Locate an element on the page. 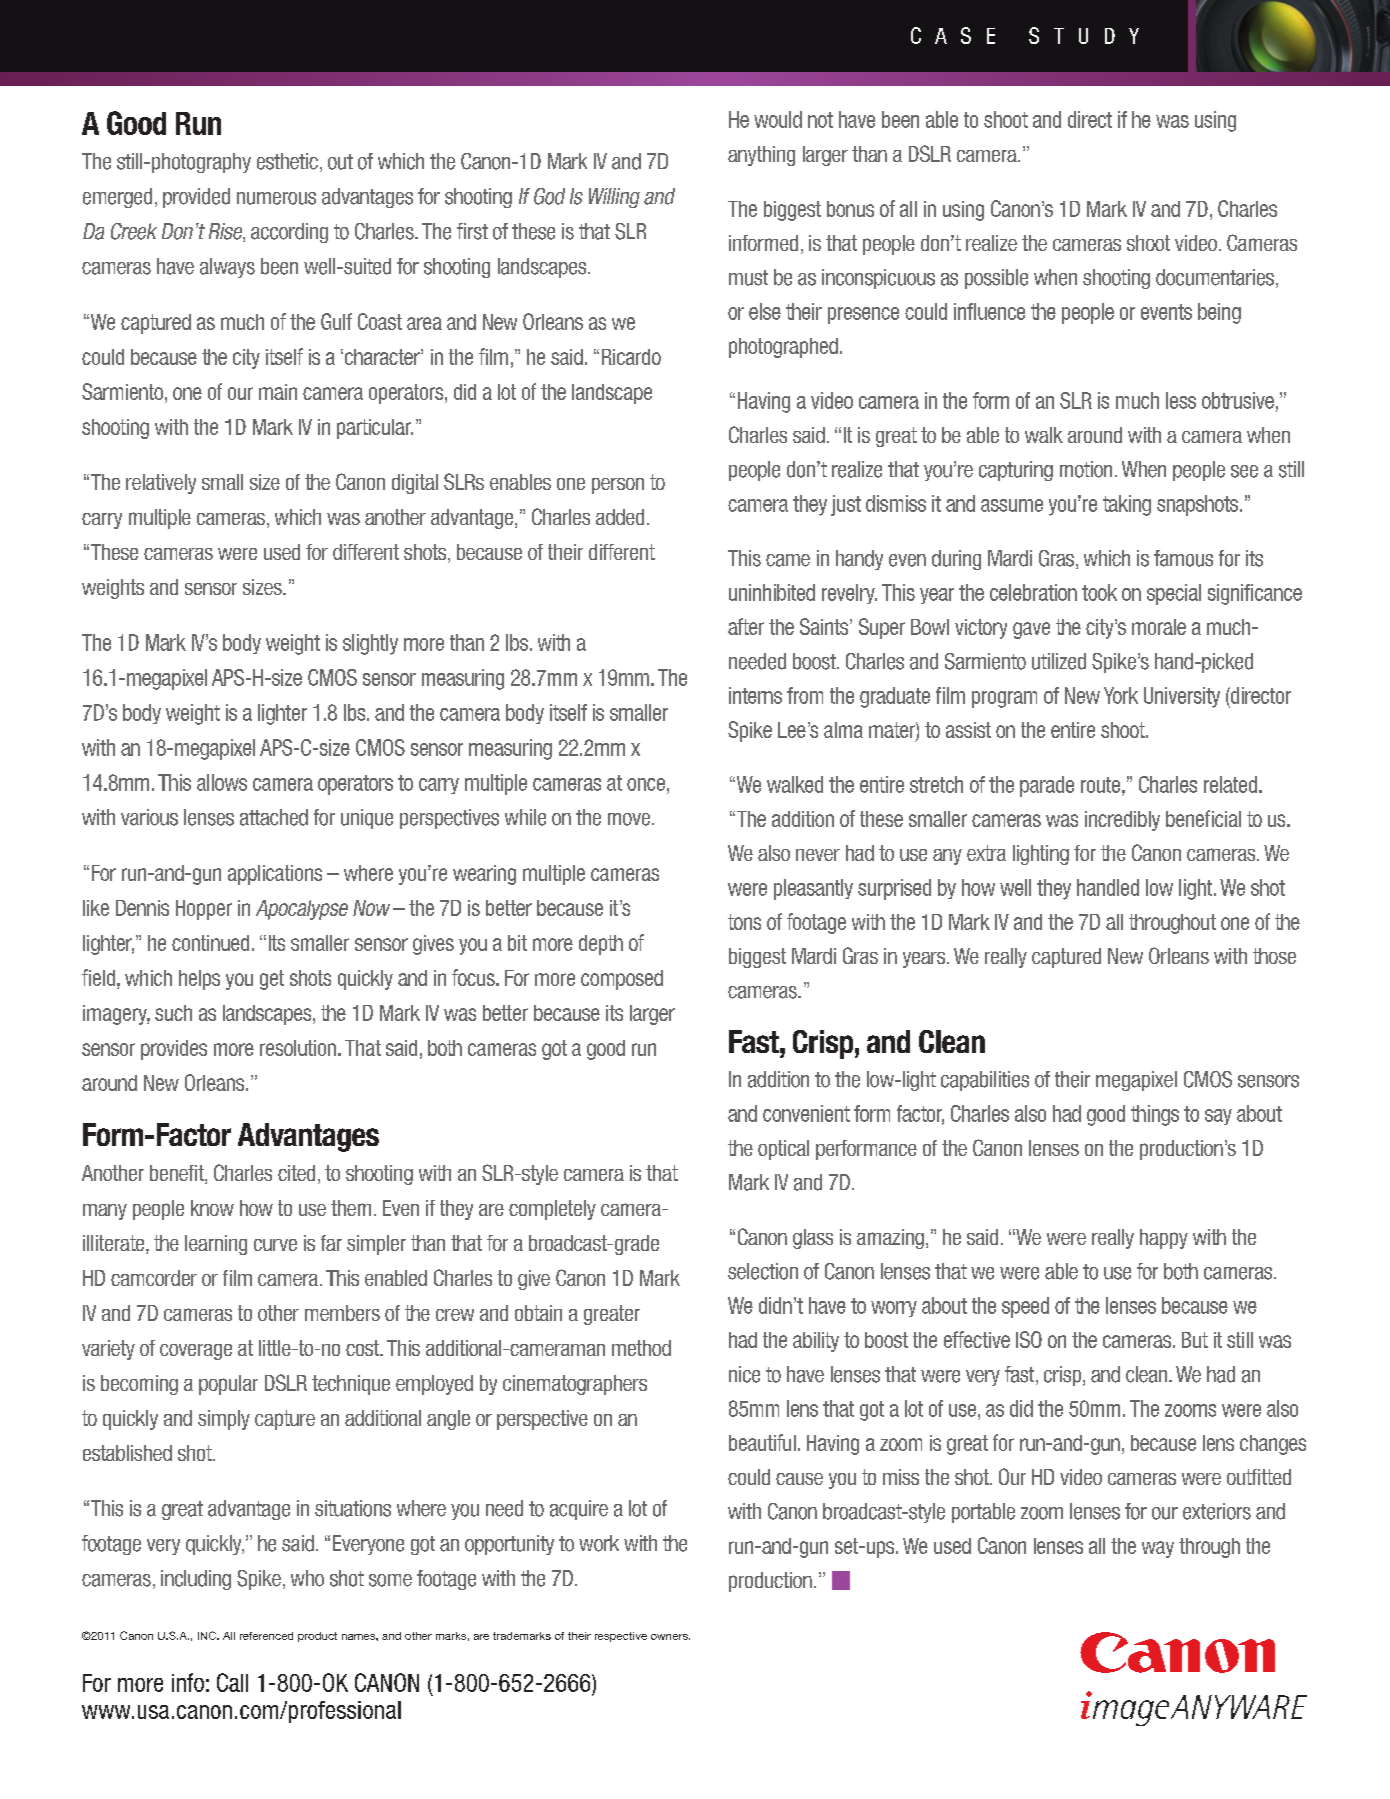 This page has width=1390, height=1799. once is located at coordinates (646, 784).
